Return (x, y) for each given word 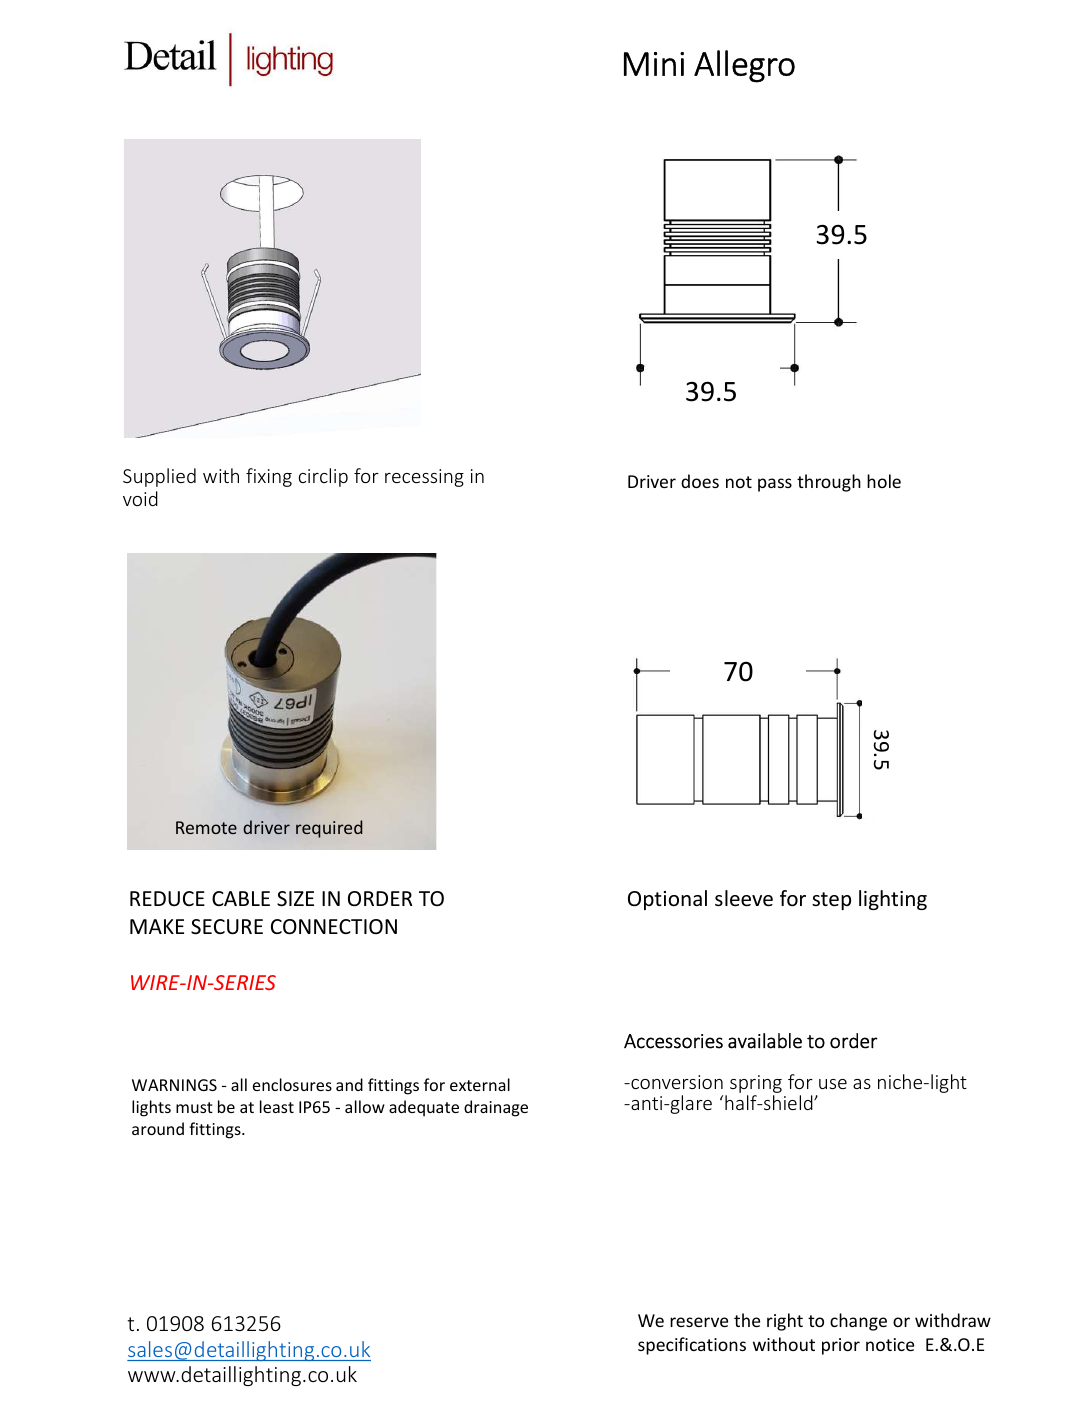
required (329, 829)
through (829, 483)
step (831, 901)
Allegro (744, 66)
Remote (206, 827)
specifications (692, 1346)
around (158, 1128)
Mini (654, 64)
